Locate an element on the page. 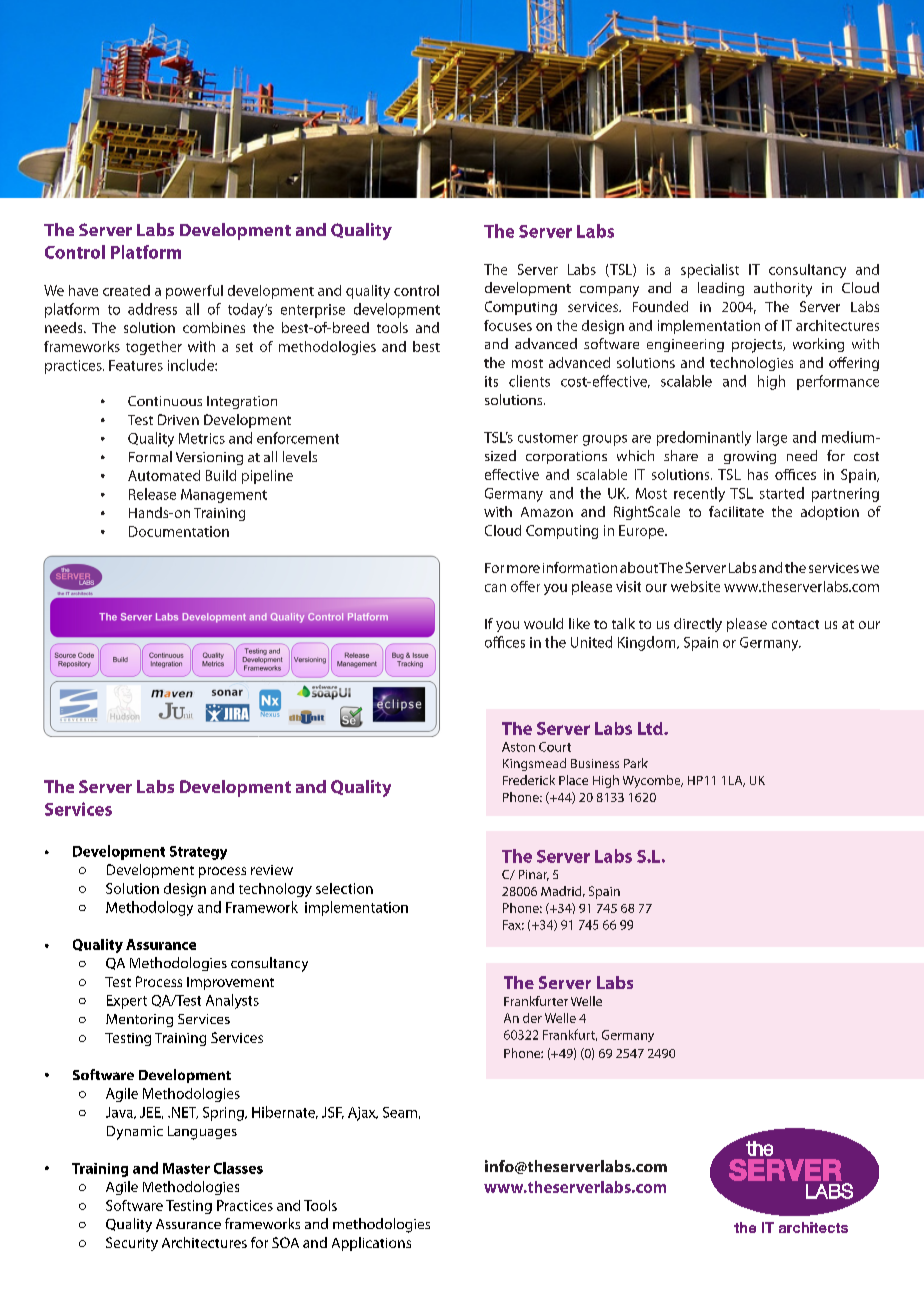  Wycombe is located at coordinates (653, 781).
